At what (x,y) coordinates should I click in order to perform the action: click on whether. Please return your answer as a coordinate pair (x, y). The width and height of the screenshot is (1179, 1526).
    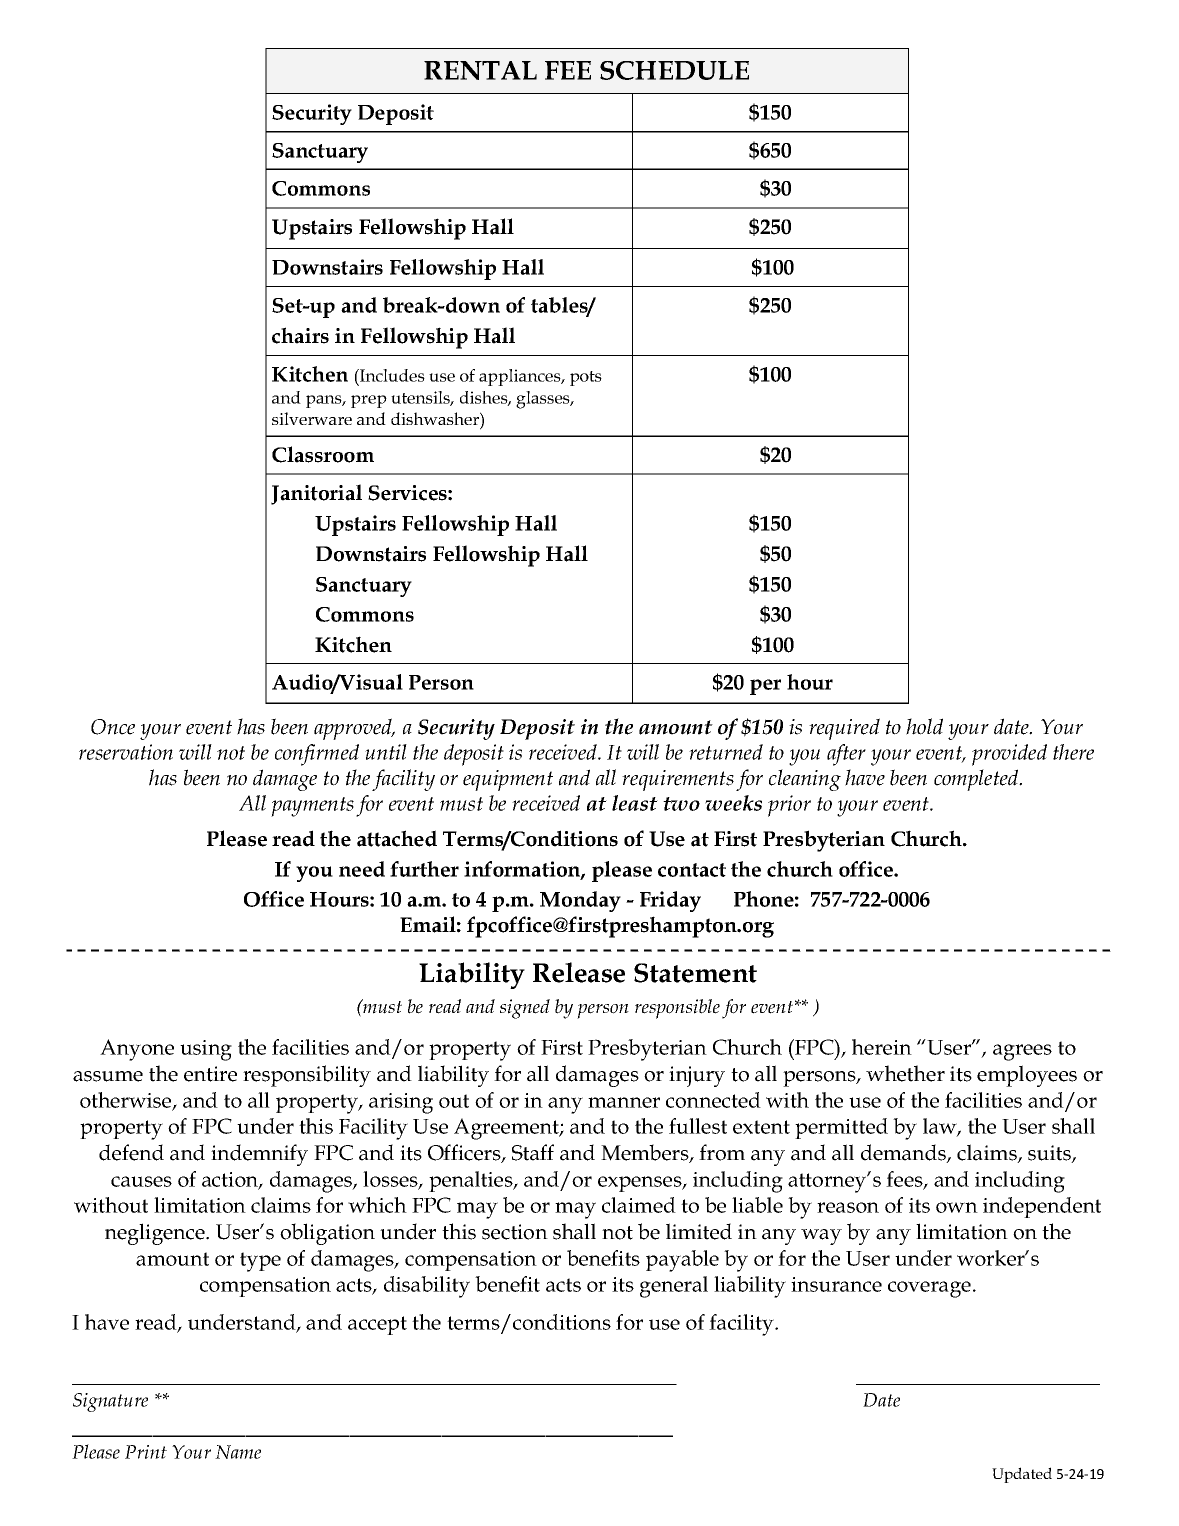
    Looking at the image, I should click on (905, 1073).
